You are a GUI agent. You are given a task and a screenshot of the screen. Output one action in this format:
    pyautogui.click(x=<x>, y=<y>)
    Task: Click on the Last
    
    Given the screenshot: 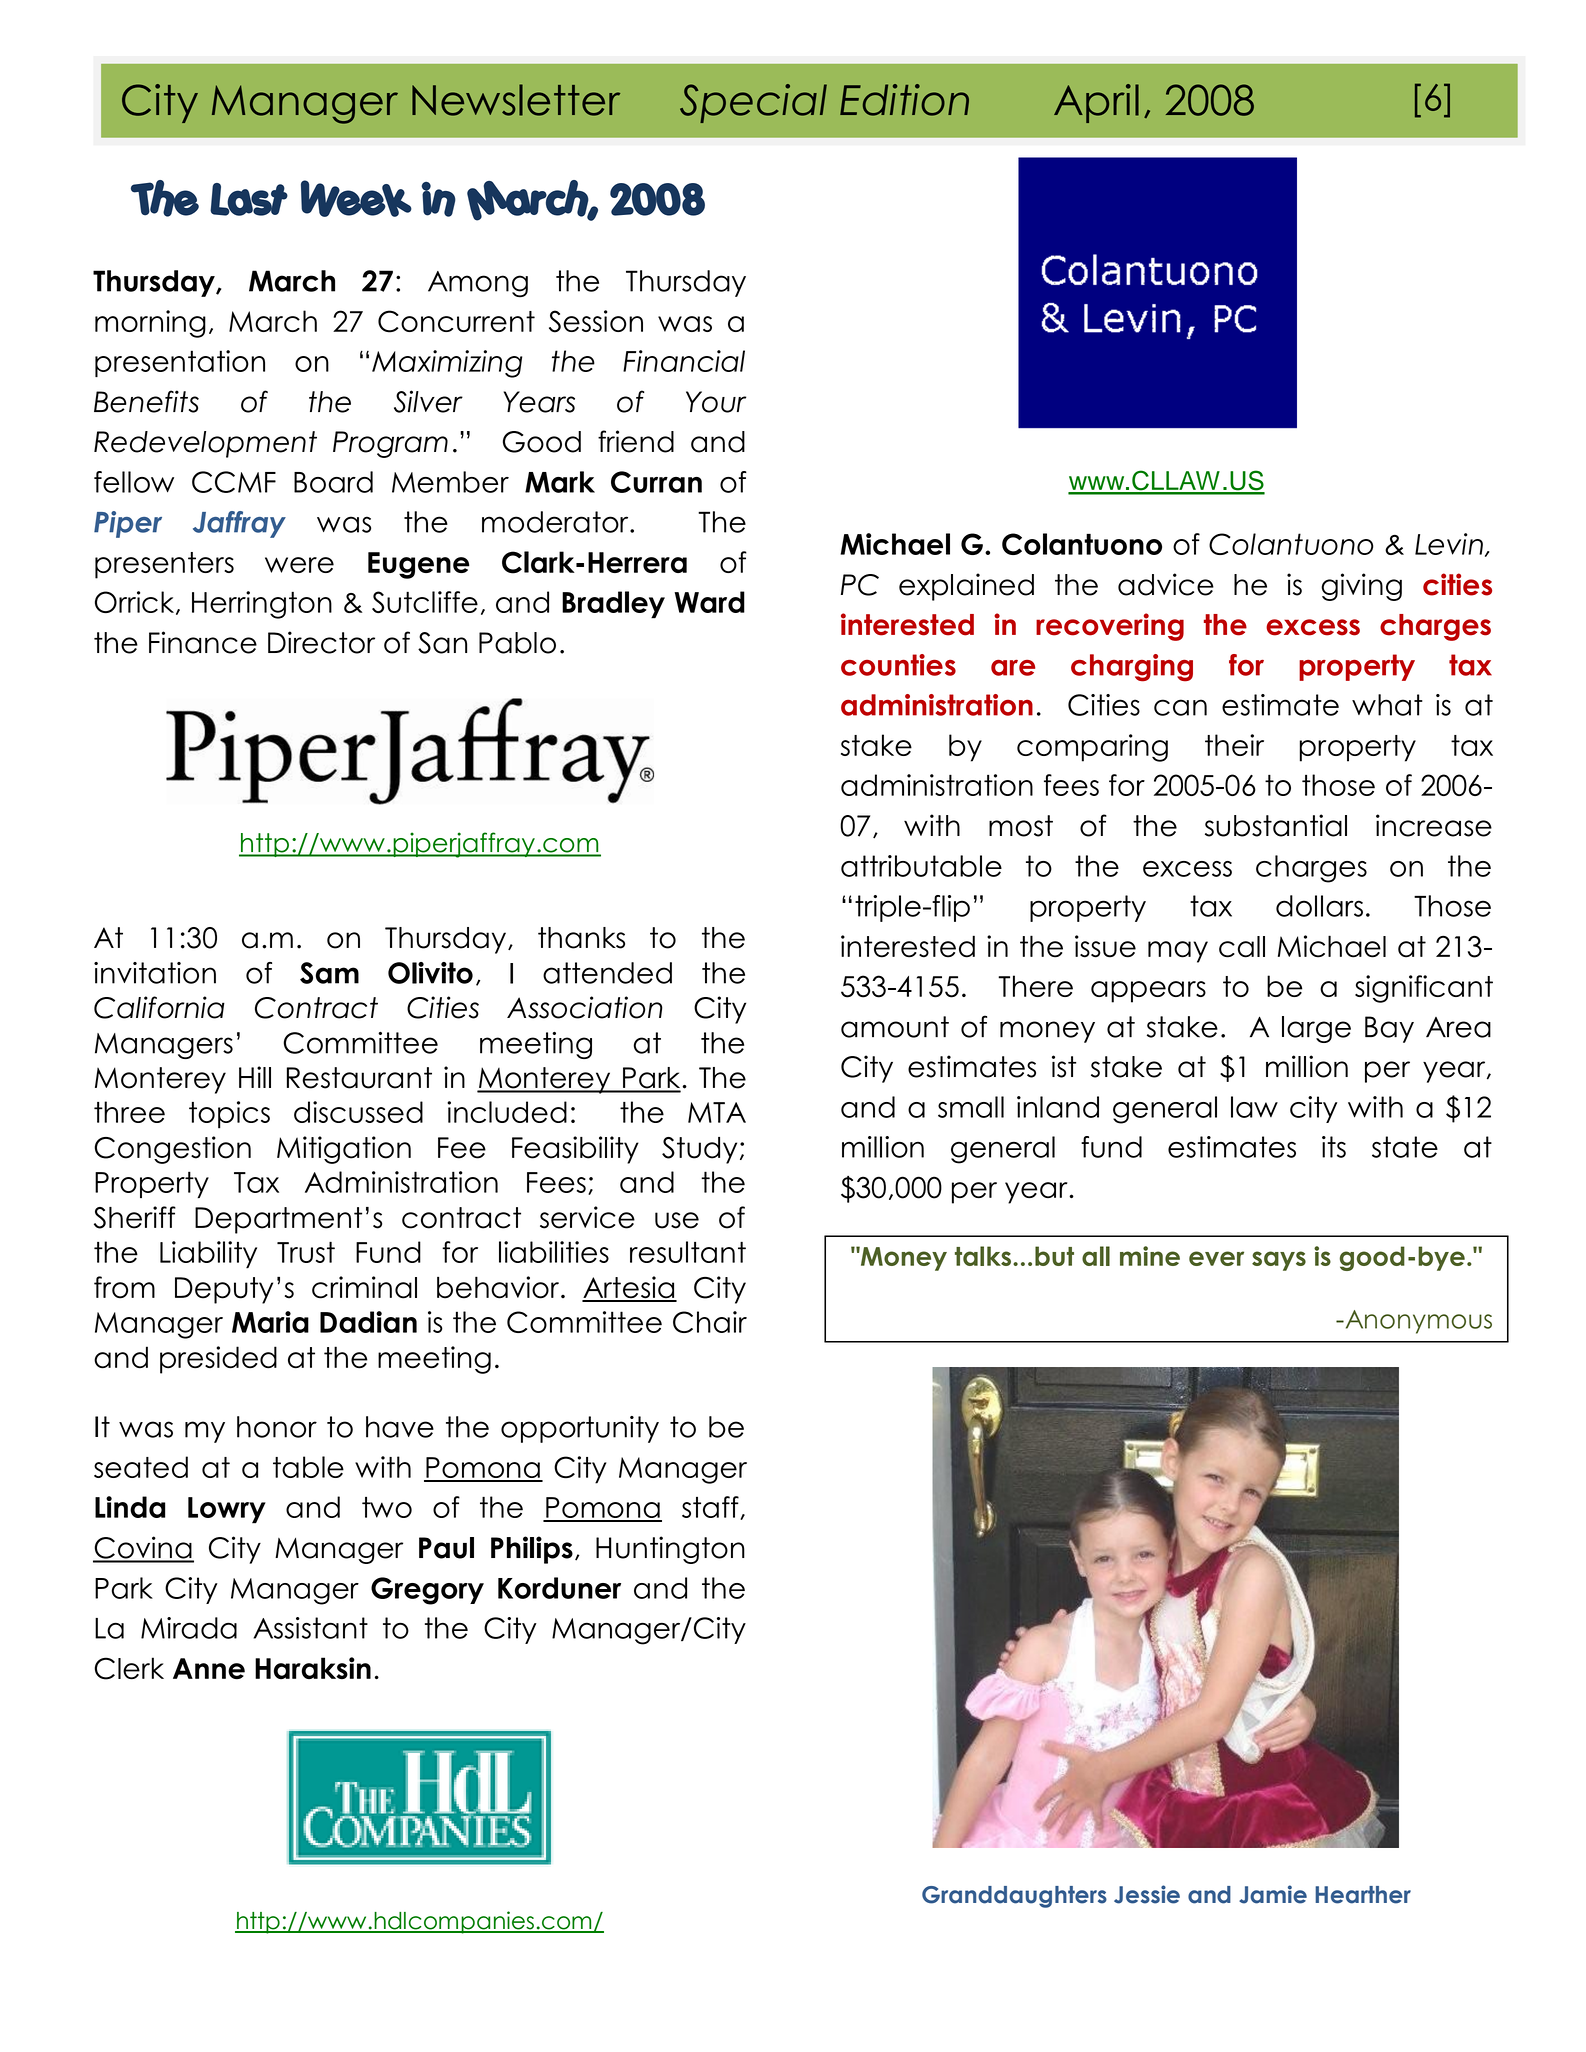 What is the action you would take?
    pyautogui.click(x=249, y=199)
